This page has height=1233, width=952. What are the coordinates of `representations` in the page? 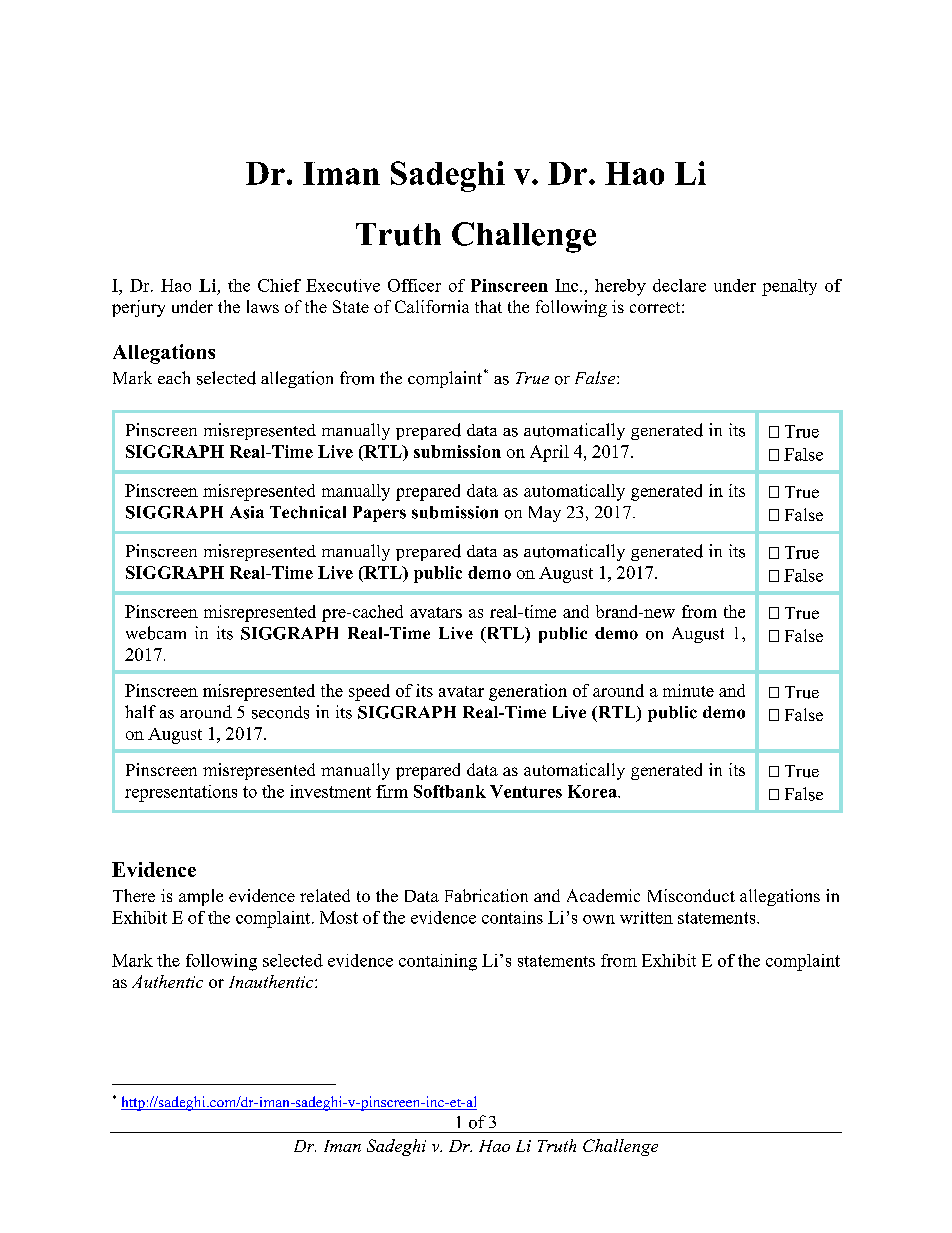 It's located at (181, 793).
